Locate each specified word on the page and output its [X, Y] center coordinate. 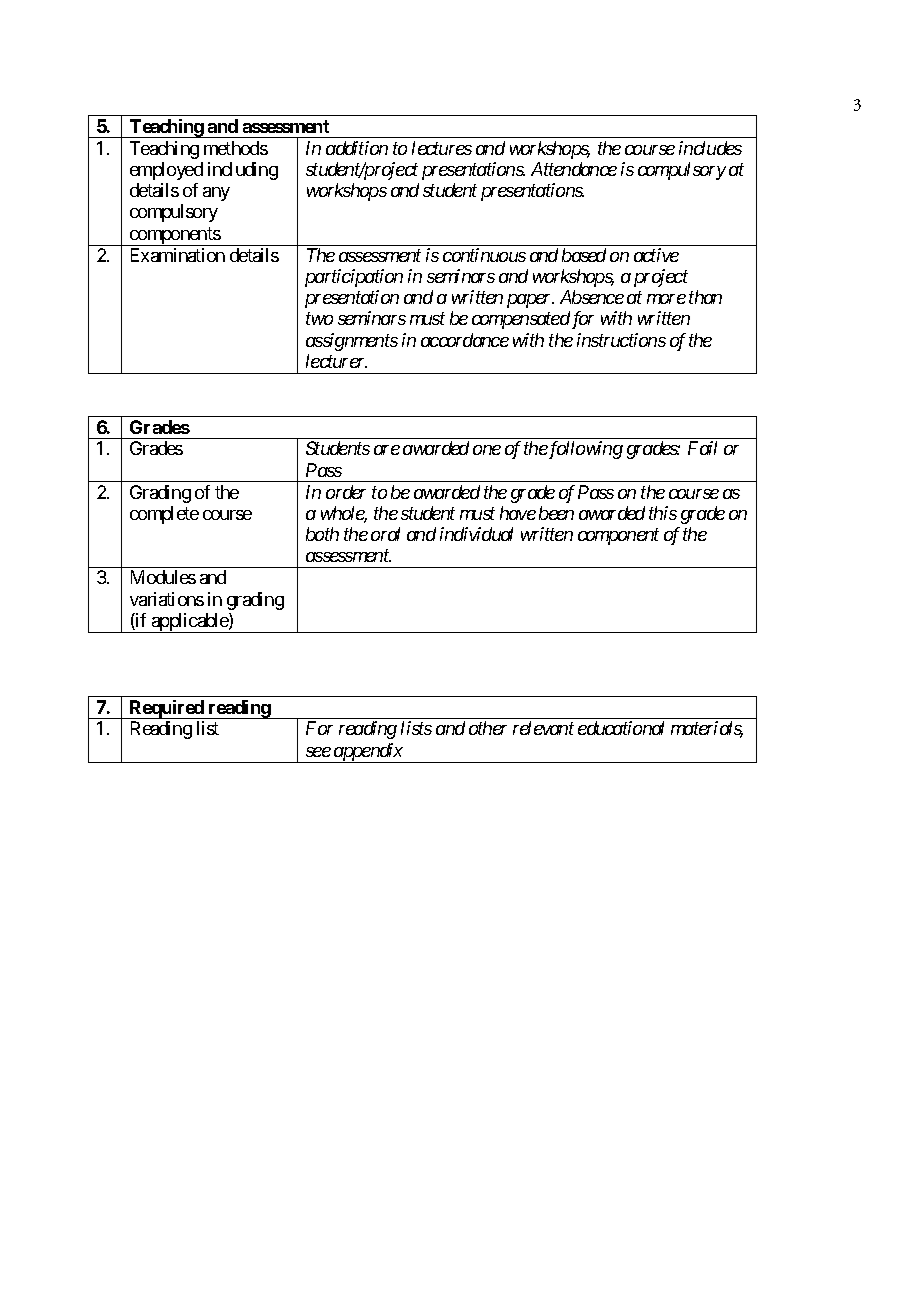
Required [167, 709]
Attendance [574, 169]
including [243, 171]
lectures [442, 148]
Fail [702, 448]
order [346, 492]
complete [164, 515]
